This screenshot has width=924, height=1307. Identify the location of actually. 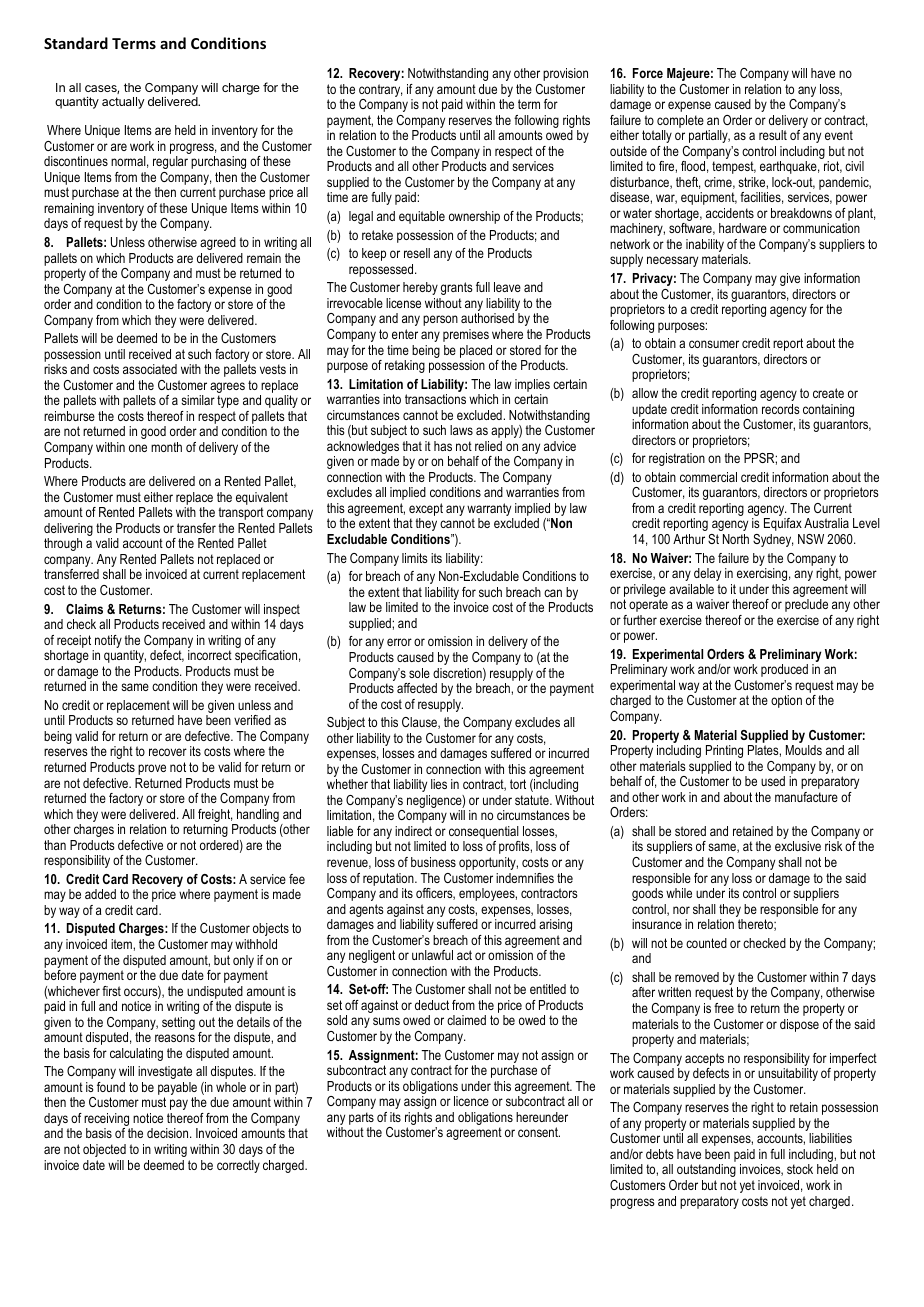
(123, 103).
